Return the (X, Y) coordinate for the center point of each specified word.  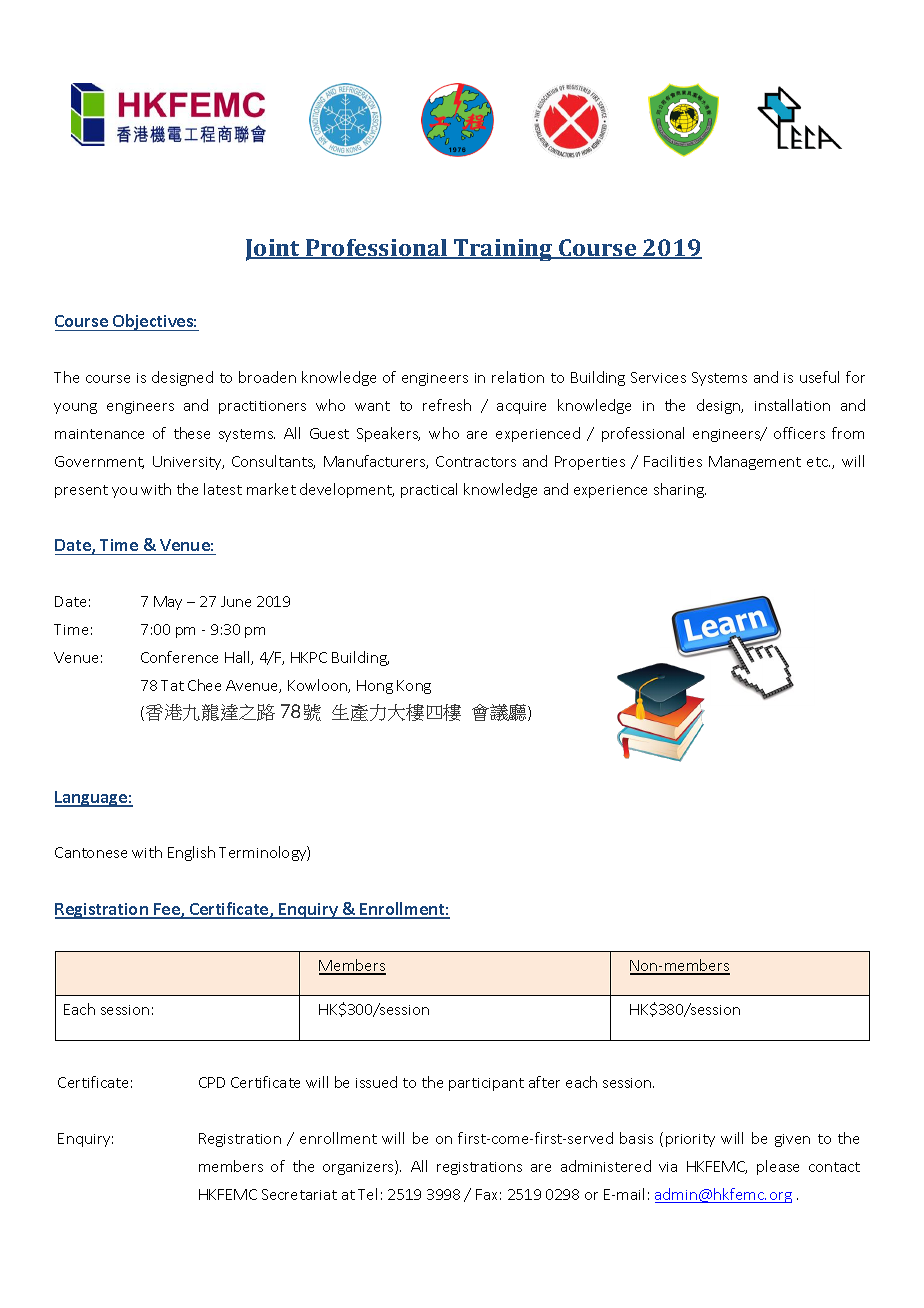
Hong (375, 687)
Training (503, 250)
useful (819, 377)
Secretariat (299, 1194)
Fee (167, 910)
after (544, 1082)
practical (429, 490)
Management (755, 463)
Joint (274, 250)
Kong (414, 687)
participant (486, 1084)
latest (223, 489)
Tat (172, 685)
